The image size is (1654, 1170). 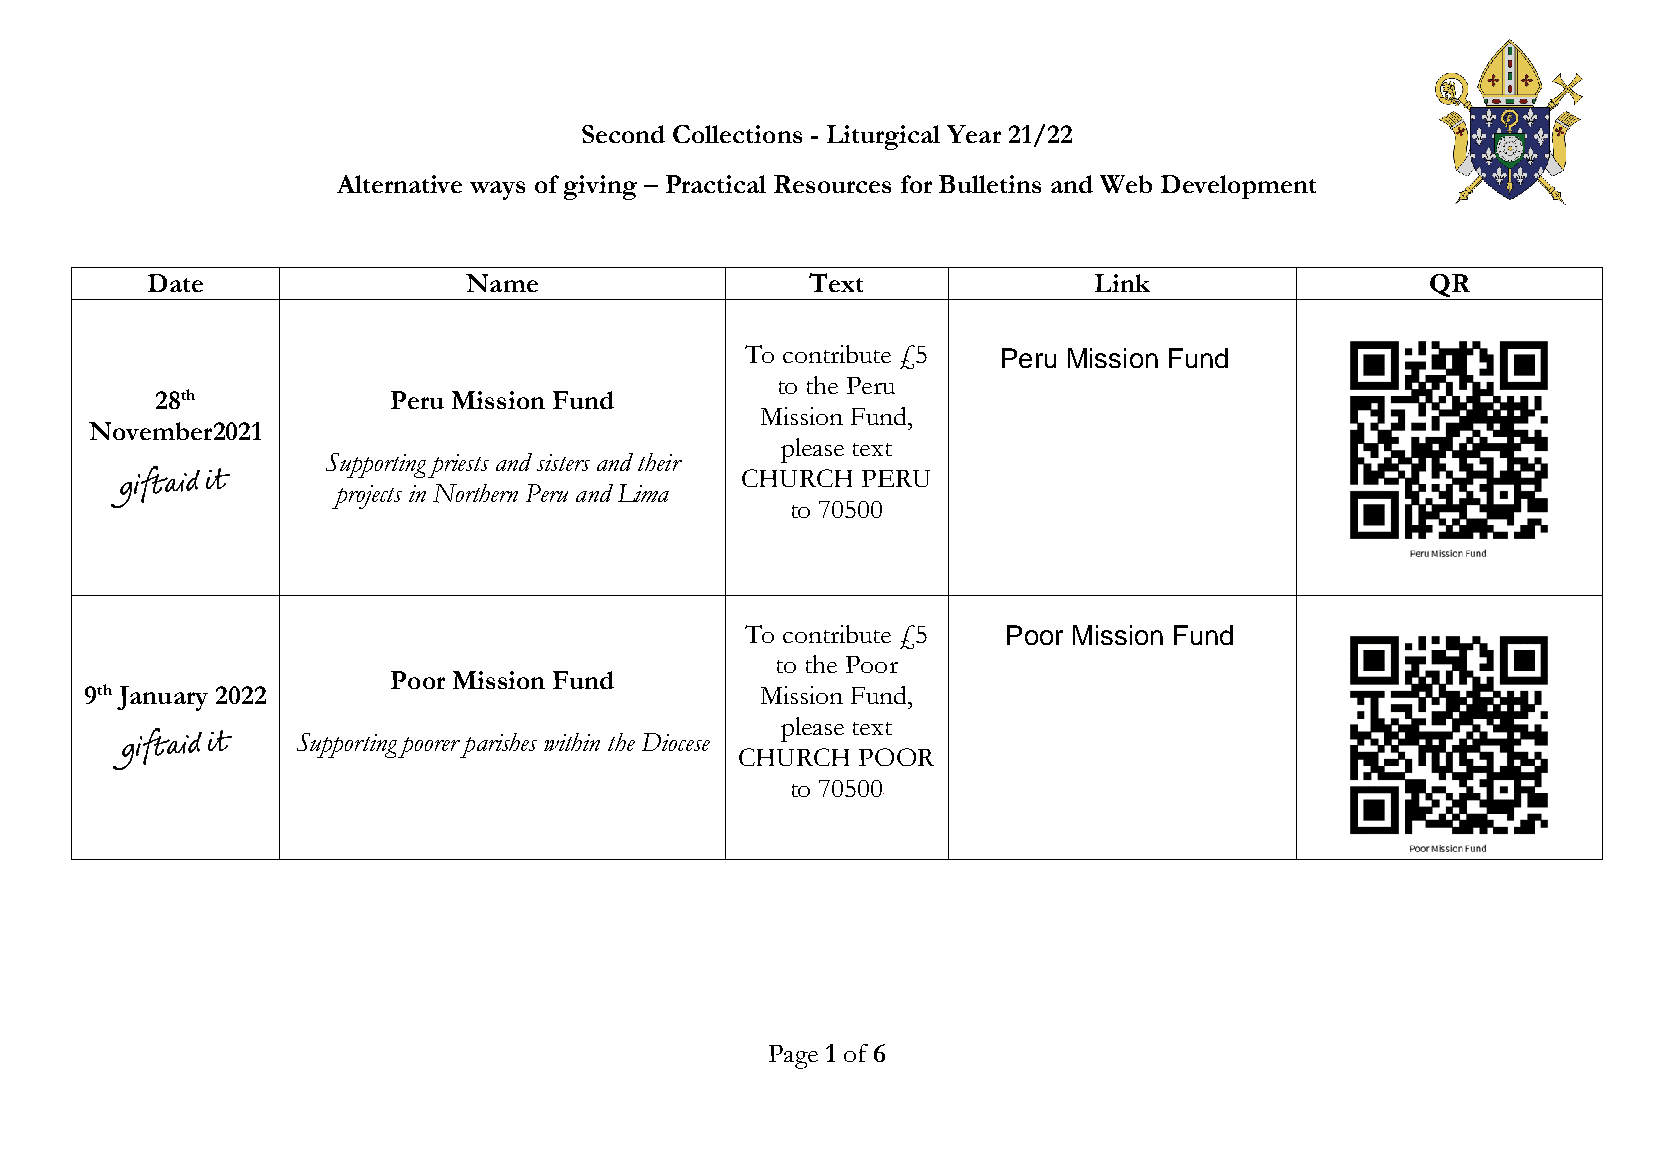 What do you see at coordinates (399, 184) in the screenshot?
I see `Alternative` at bounding box center [399, 184].
